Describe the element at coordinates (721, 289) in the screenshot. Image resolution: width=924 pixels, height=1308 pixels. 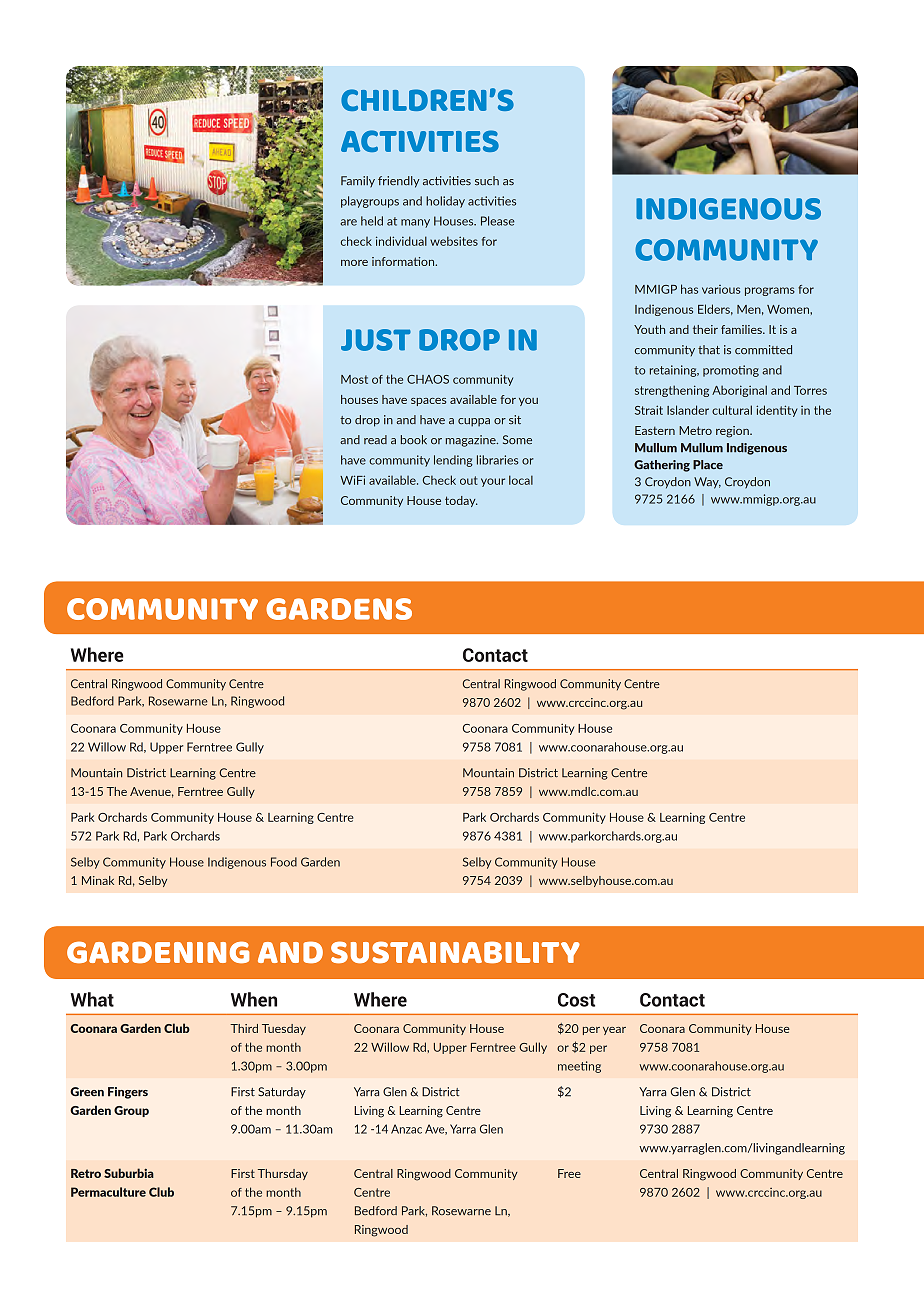
I see `various` at that location.
